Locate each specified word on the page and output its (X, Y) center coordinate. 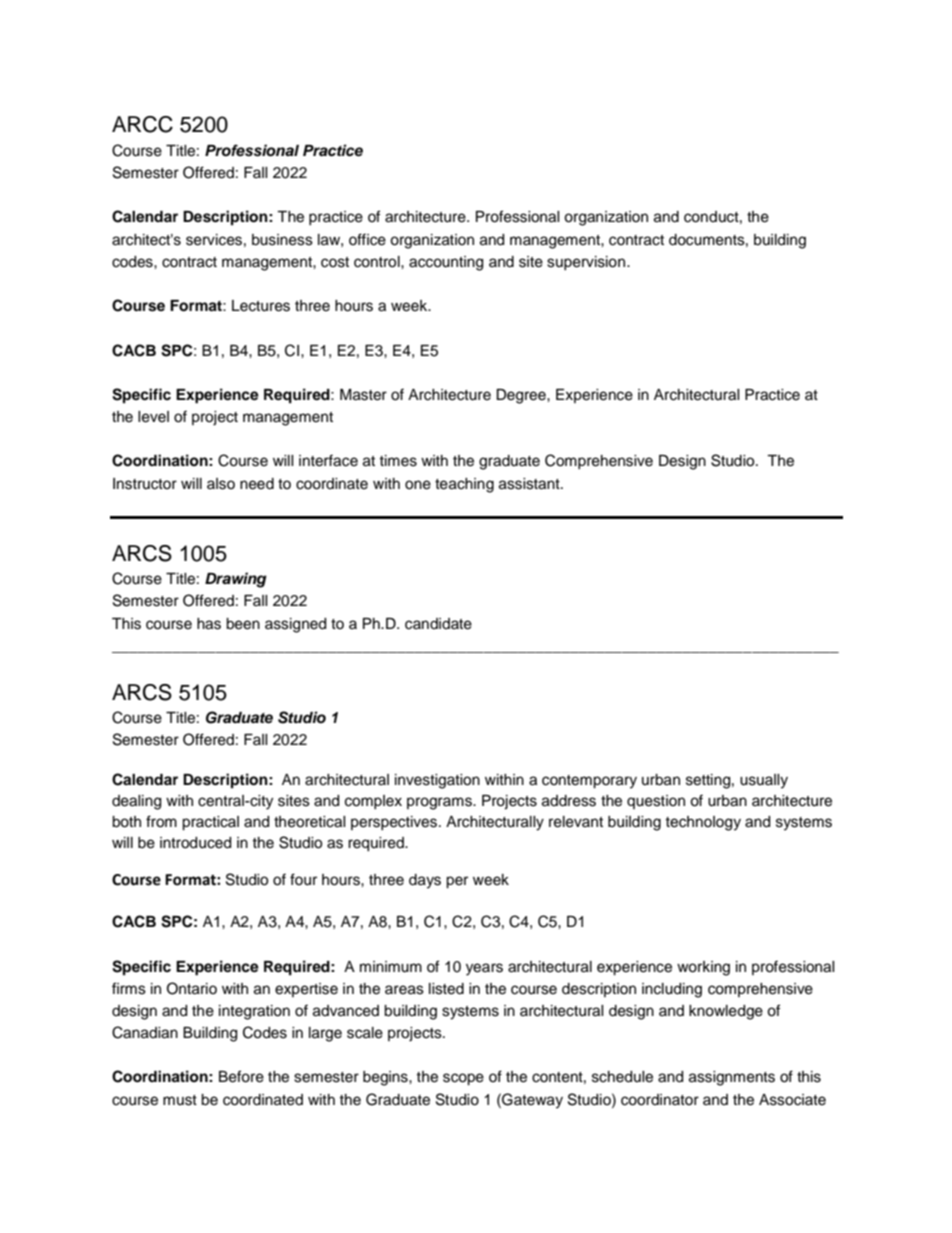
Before (241, 1076)
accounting (446, 263)
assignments (732, 1078)
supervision (586, 263)
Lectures (261, 306)
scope (463, 1079)
